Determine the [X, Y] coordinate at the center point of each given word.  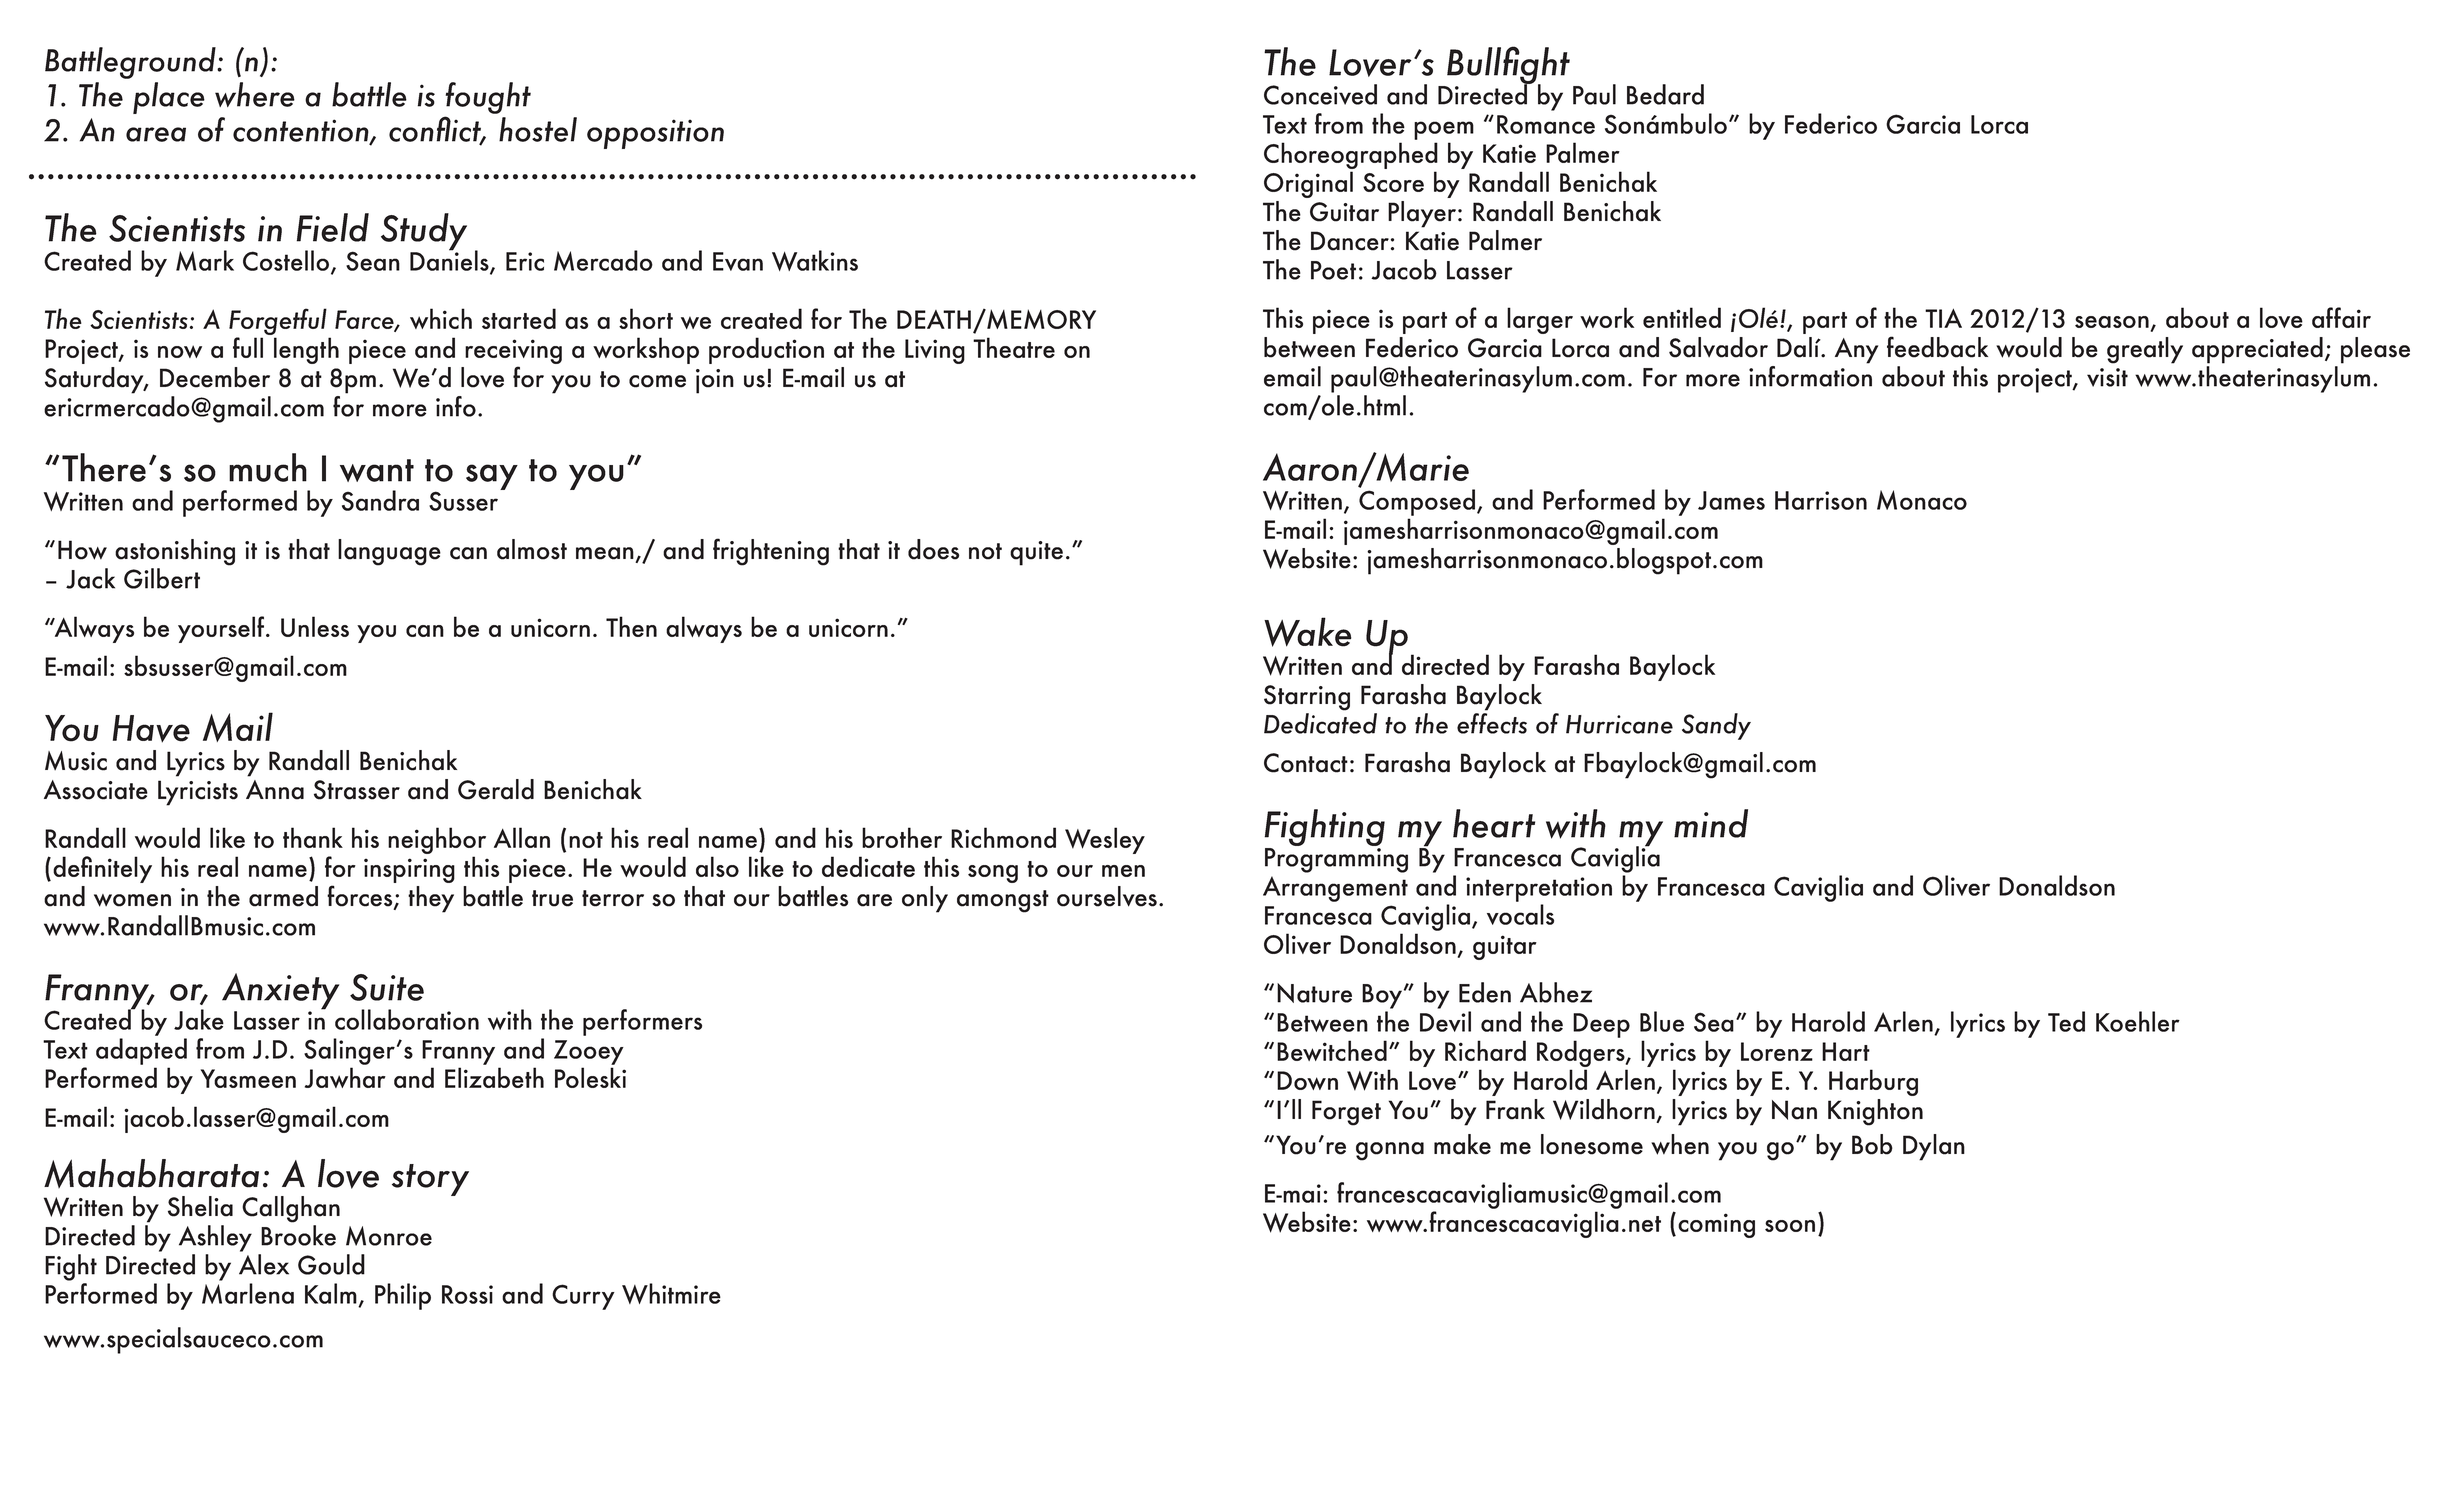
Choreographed [1351, 157]
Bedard [1665, 94]
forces [361, 897]
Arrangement [1335, 889]
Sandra [380, 500]
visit [2107, 377]
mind [1711, 823]
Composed [1417, 501]
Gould [331, 1264]
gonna [1390, 1151]
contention [302, 131]
